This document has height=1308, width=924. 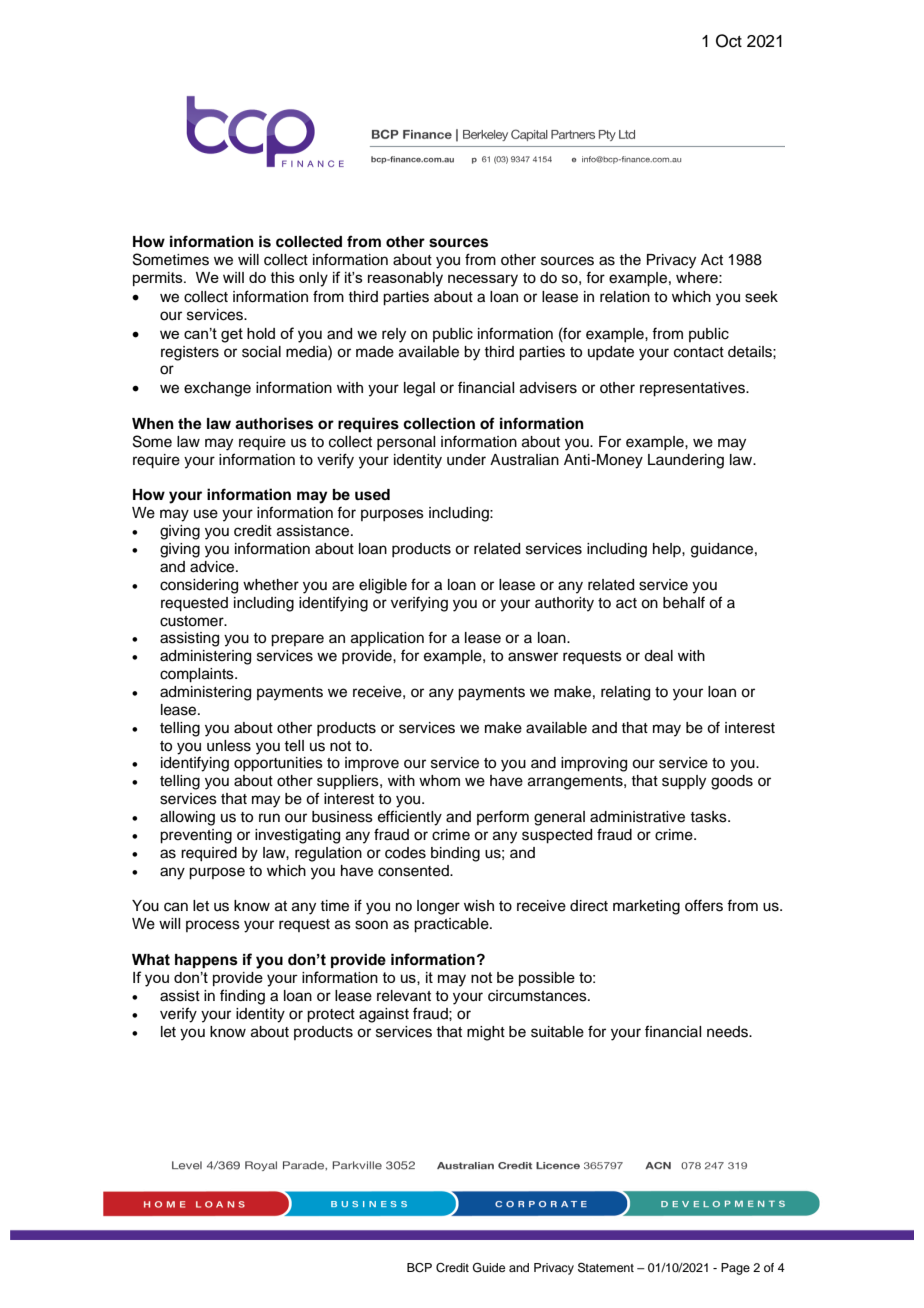 What do you see at coordinates (489, 1268) in the document?
I see `Guide` at bounding box center [489, 1268].
